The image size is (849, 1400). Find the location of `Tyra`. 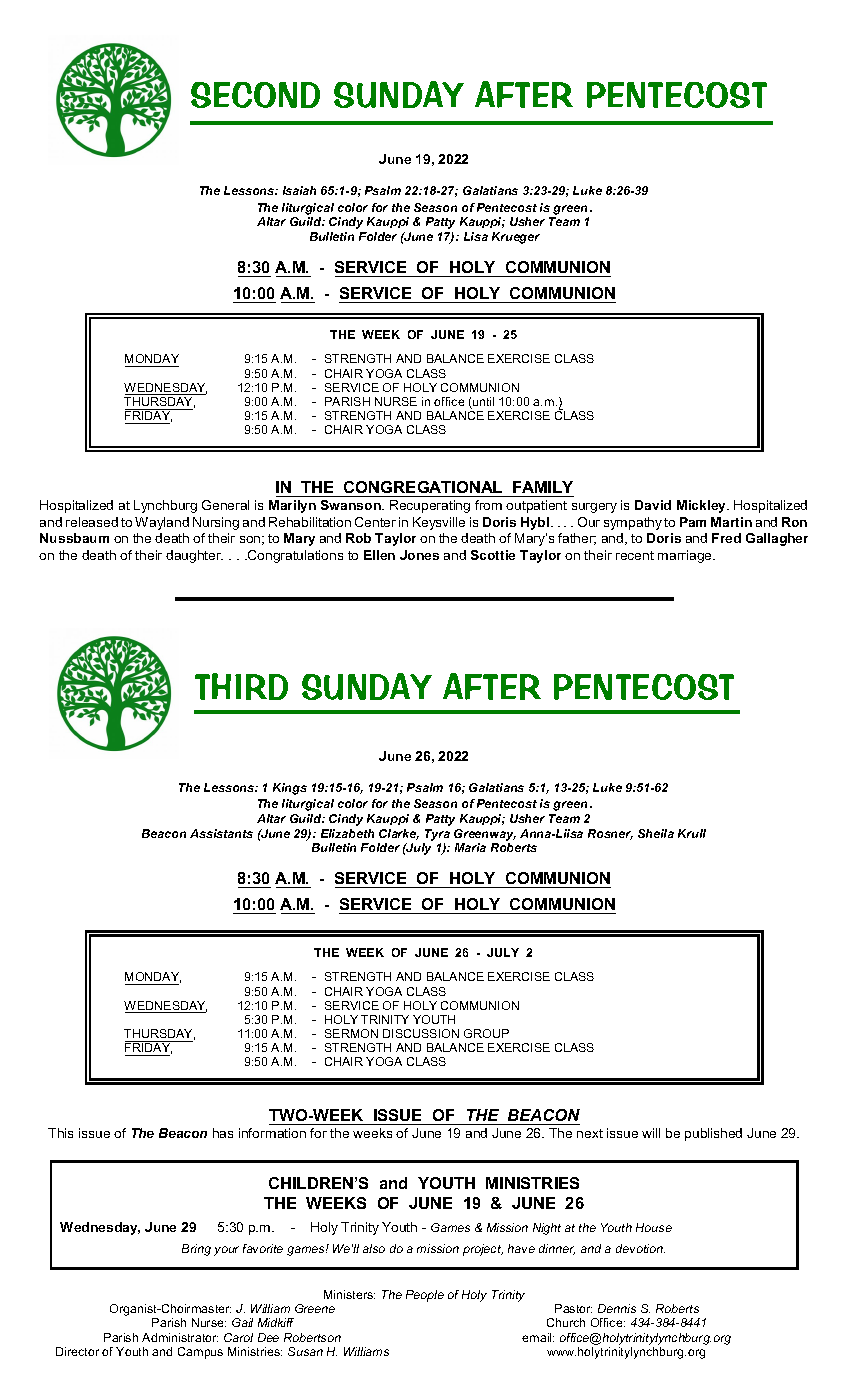

Tyra is located at coordinates (437, 835).
